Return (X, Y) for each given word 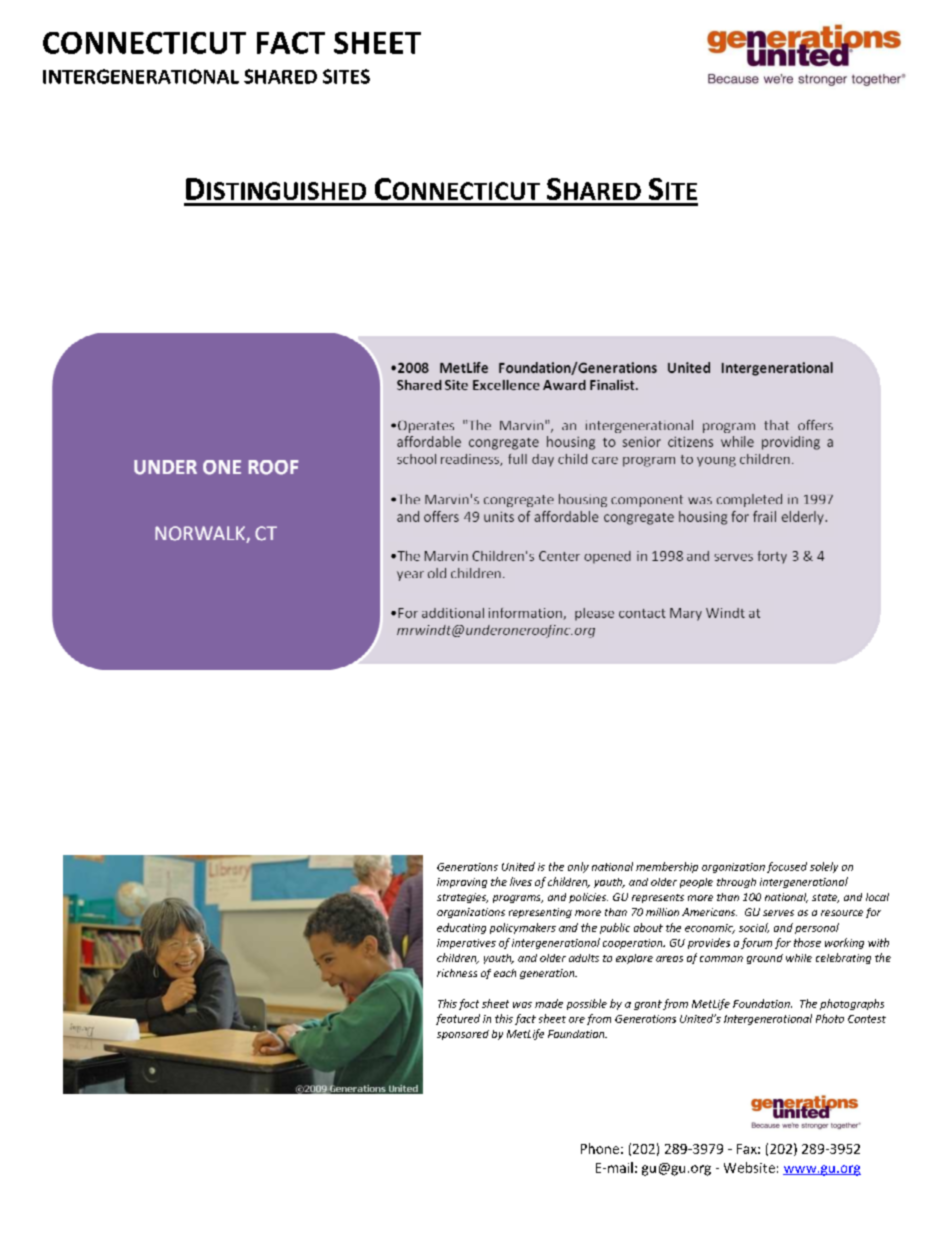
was (522, 1005)
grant (648, 1005)
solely (824, 867)
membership (667, 867)
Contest (867, 1019)
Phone (600, 1148)
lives (521, 881)
